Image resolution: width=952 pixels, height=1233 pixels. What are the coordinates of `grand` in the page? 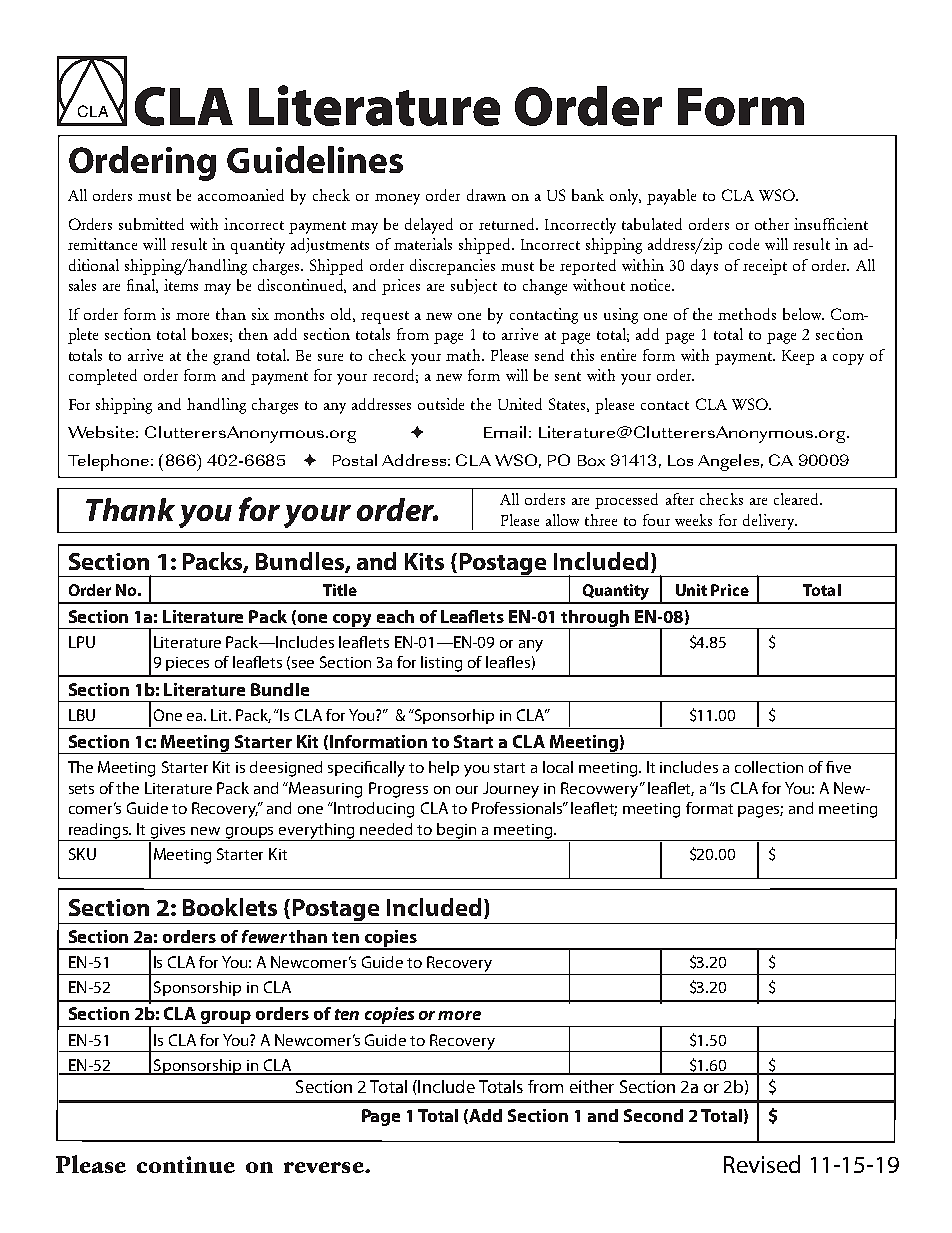 It's located at (231, 357).
